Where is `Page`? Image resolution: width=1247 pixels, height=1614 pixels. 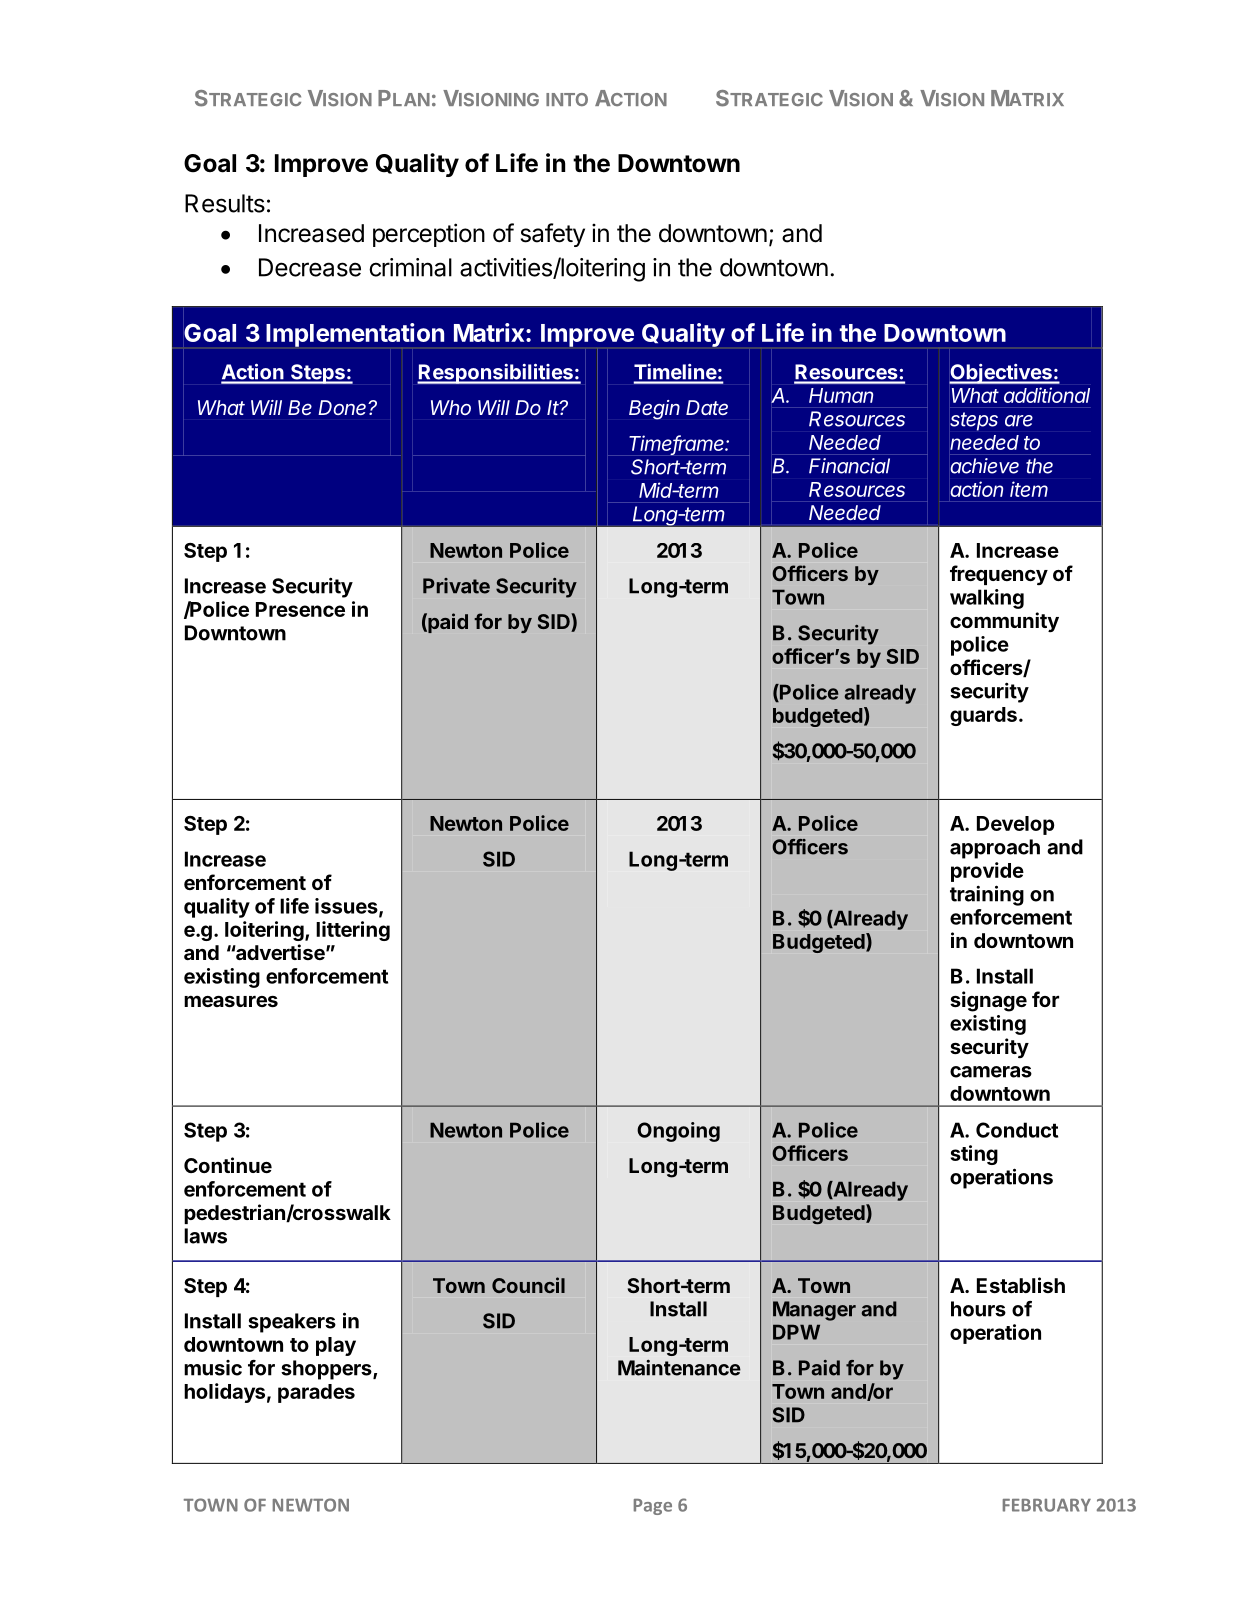
Page is located at coordinates (653, 1507).
